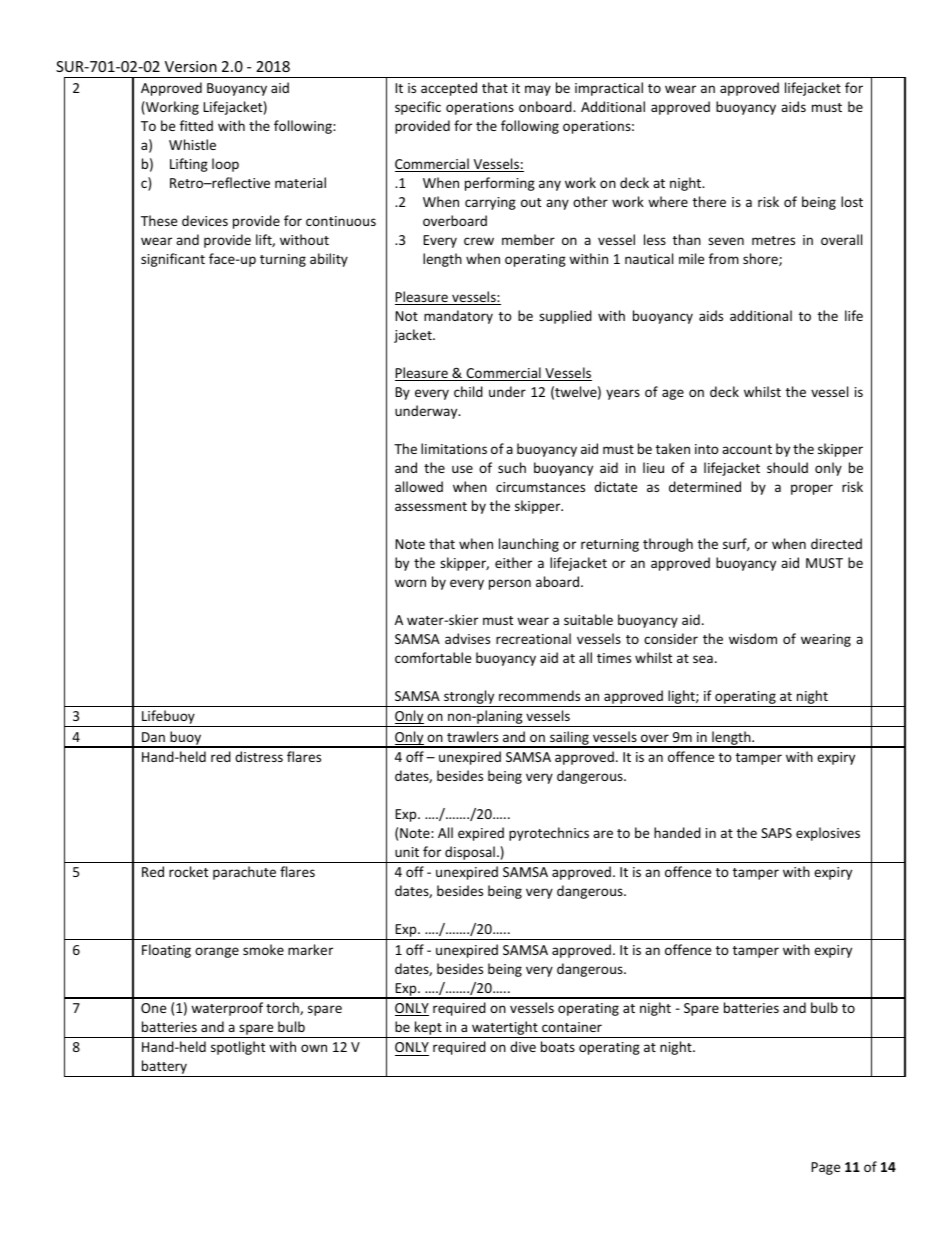 The height and width of the screenshot is (1233, 952). Describe the element at coordinates (512, 467) in the screenshot. I see `such` at that location.
